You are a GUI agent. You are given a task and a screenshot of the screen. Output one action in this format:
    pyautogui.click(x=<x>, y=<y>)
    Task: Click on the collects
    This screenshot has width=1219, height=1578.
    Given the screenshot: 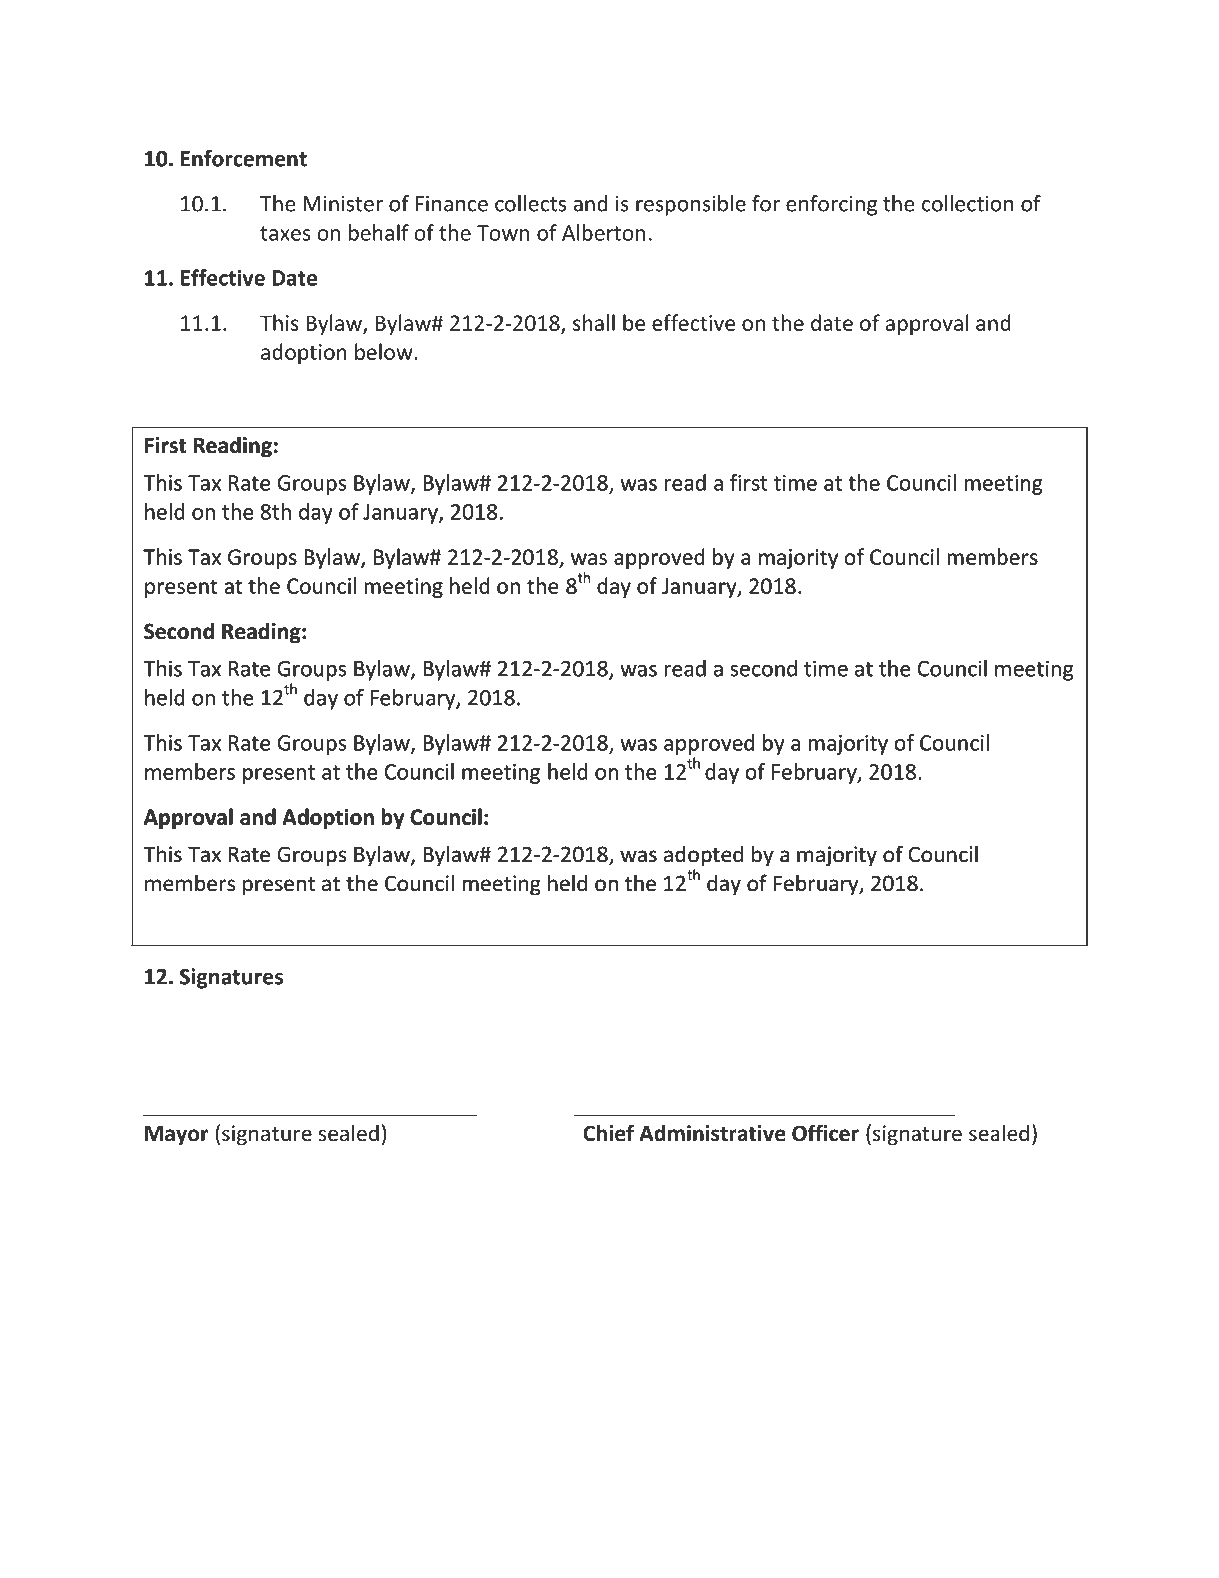 What is the action you would take?
    pyautogui.click(x=530, y=203)
